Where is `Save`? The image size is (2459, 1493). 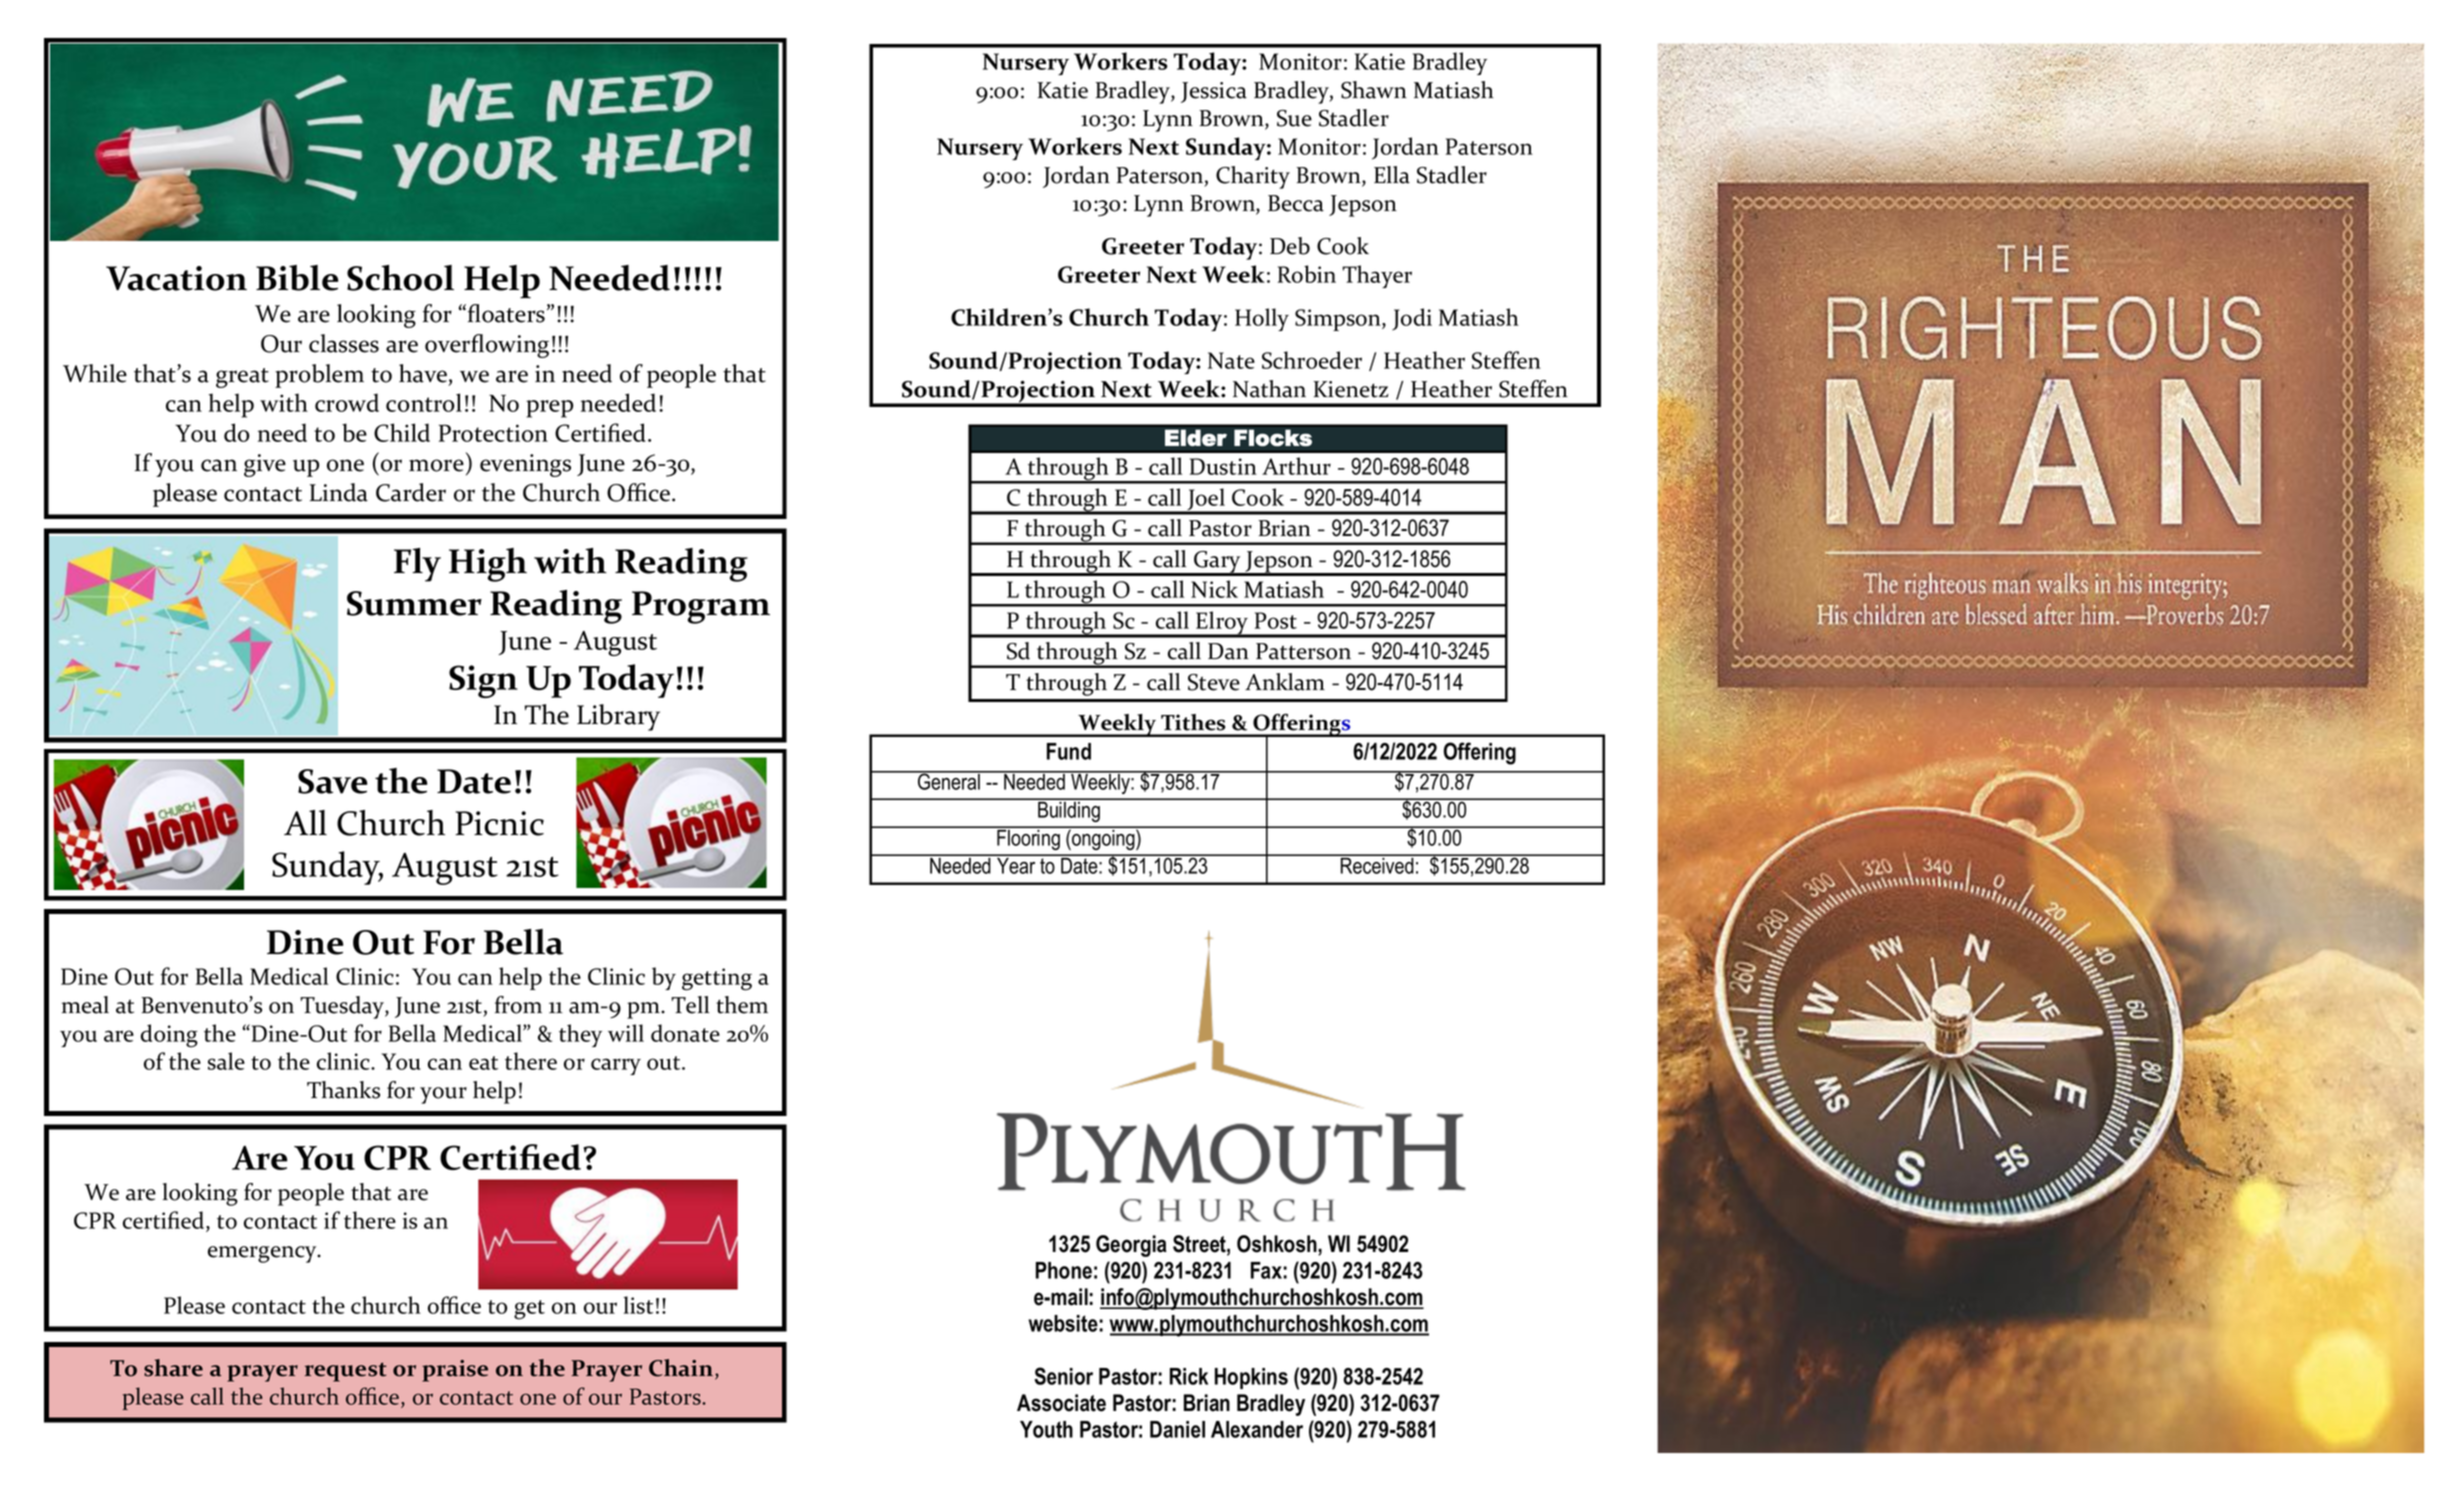 Save is located at coordinates (332, 781).
